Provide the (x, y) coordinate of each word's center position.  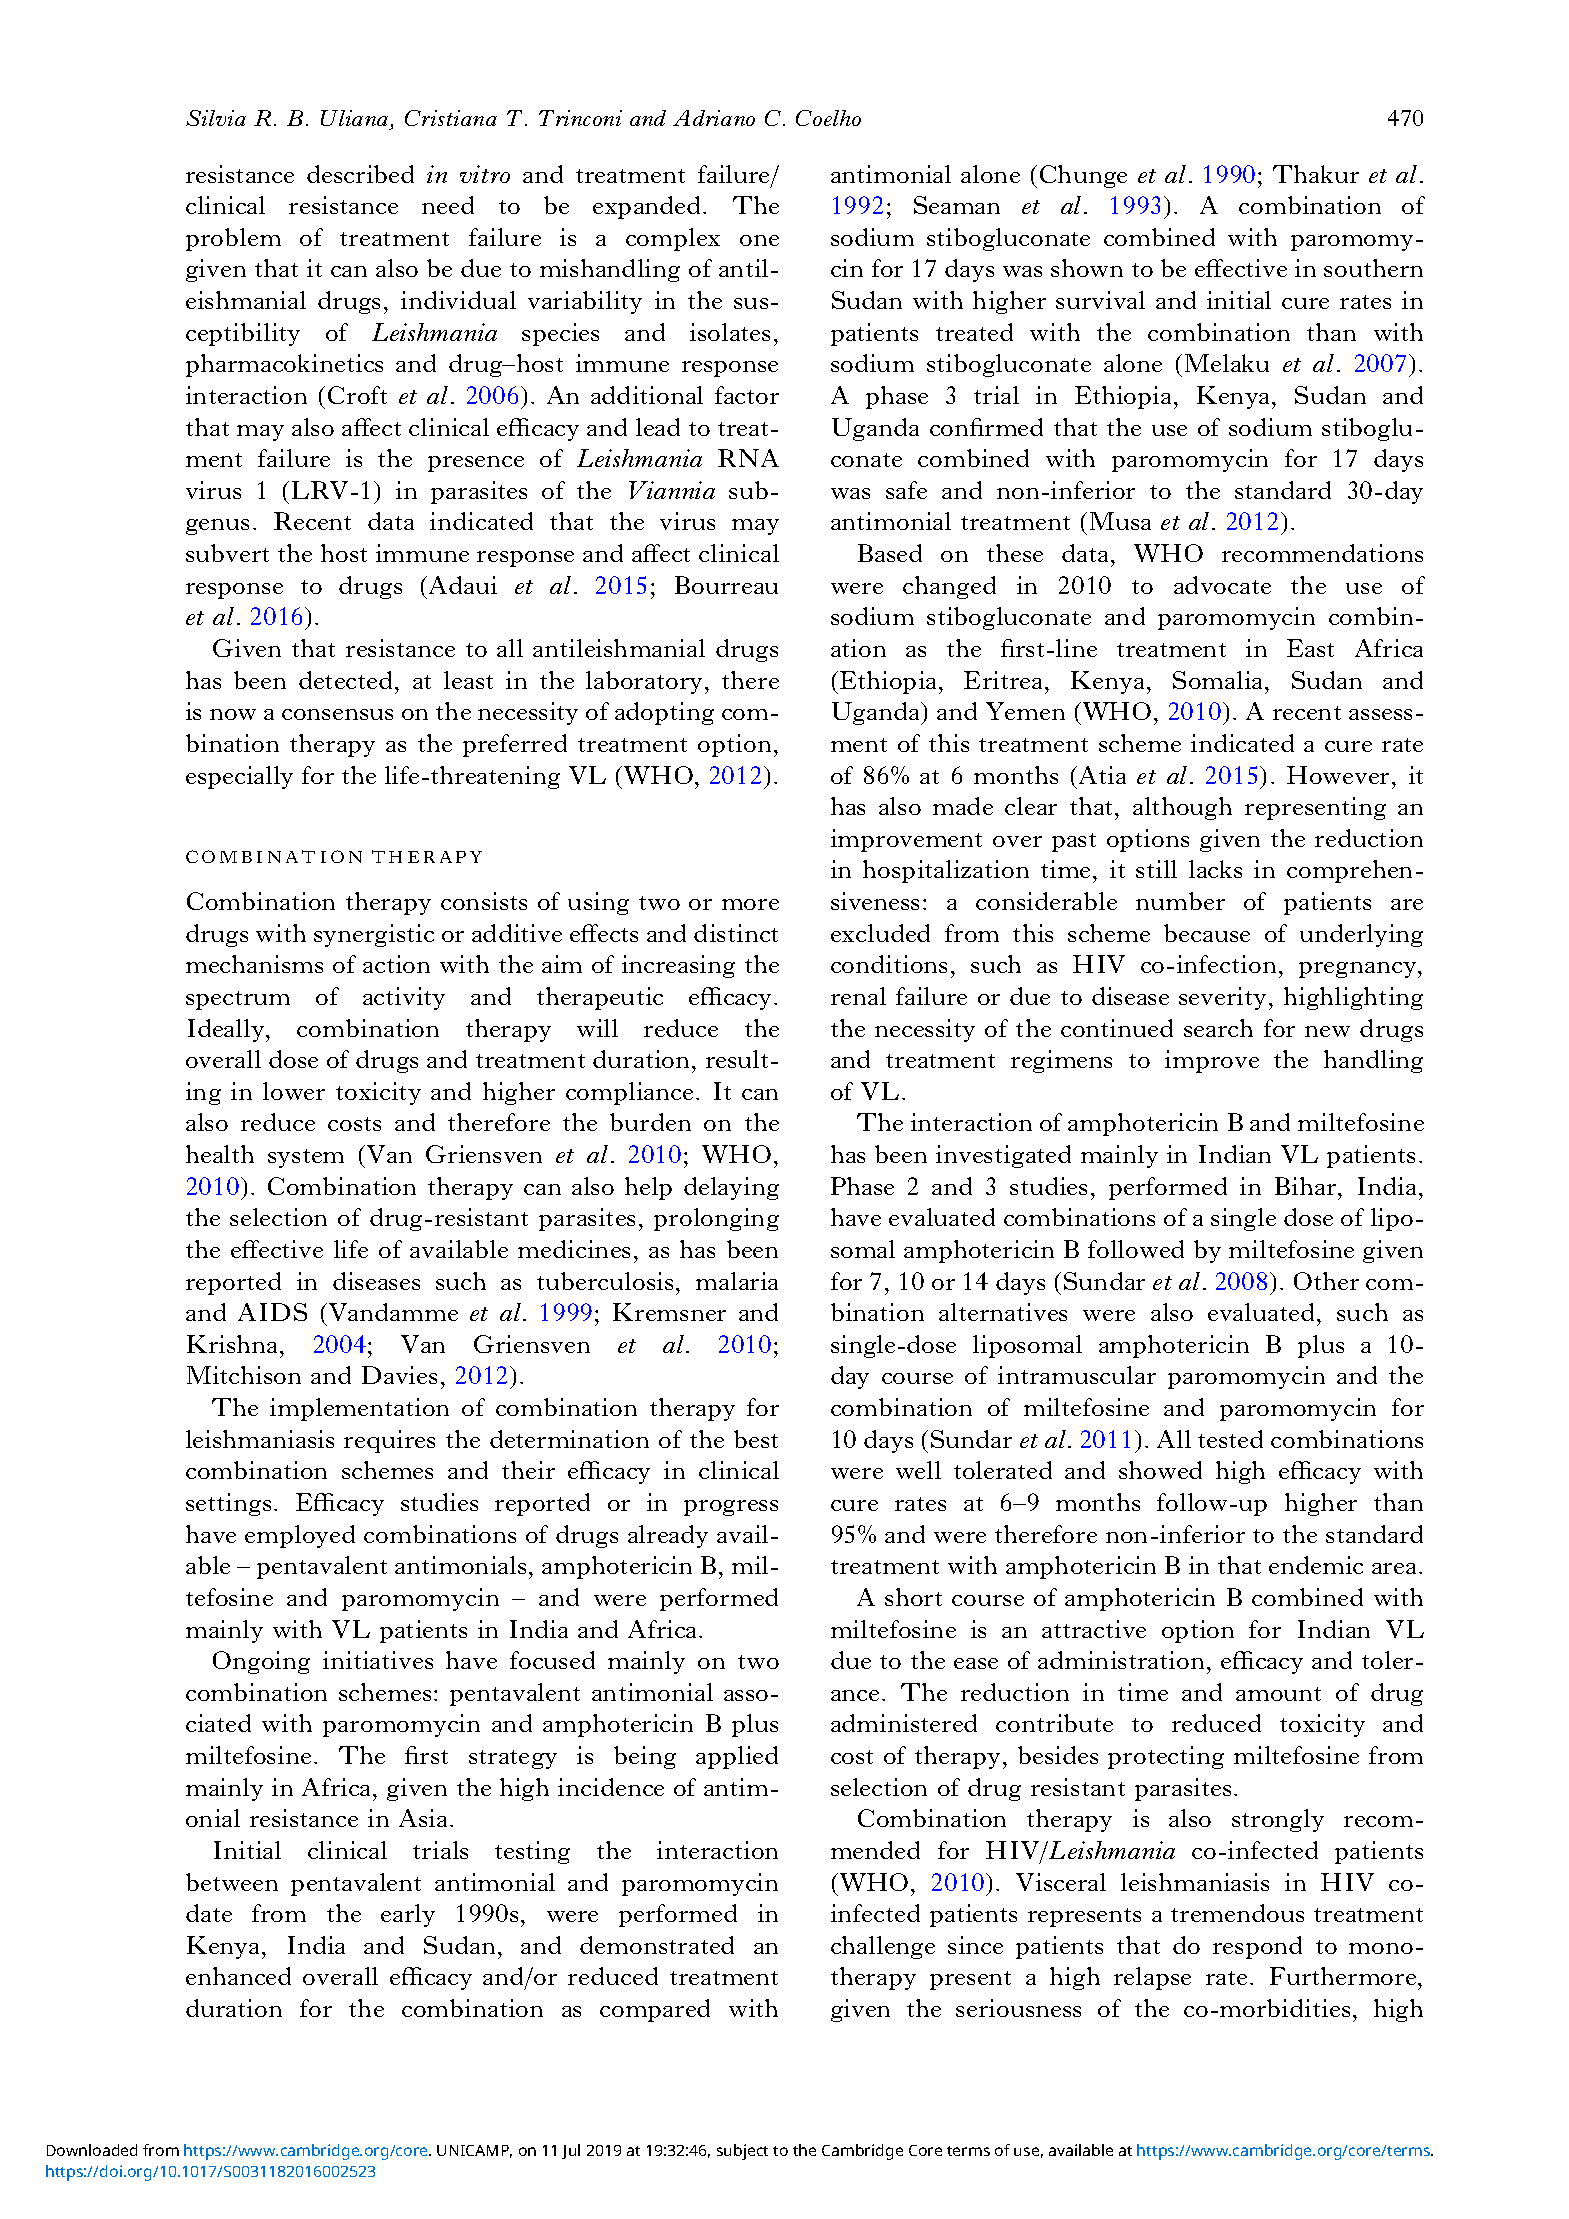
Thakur (1316, 174)
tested (1230, 1439)
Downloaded (92, 2150)
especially (239, 777)
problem (233, 239)
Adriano (714, 118)
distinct (736, 933)
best (756, 1439)
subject (742, 2152)
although (1182, 808)
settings (228, 1504)
